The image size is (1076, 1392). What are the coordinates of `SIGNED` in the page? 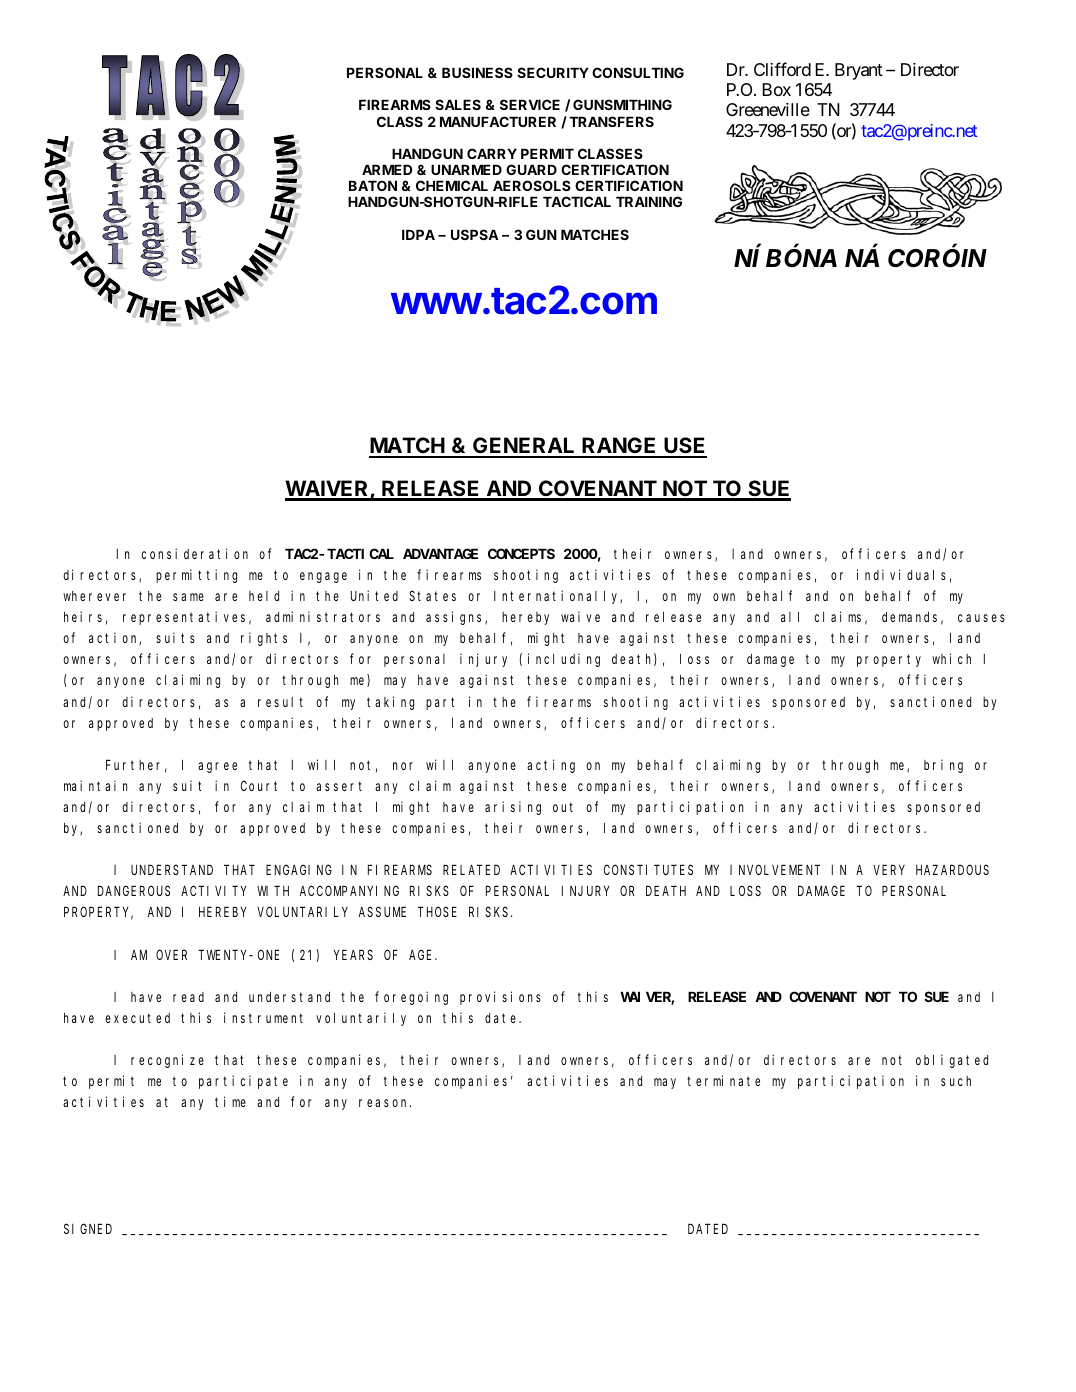 It's located at (88, 1229).
